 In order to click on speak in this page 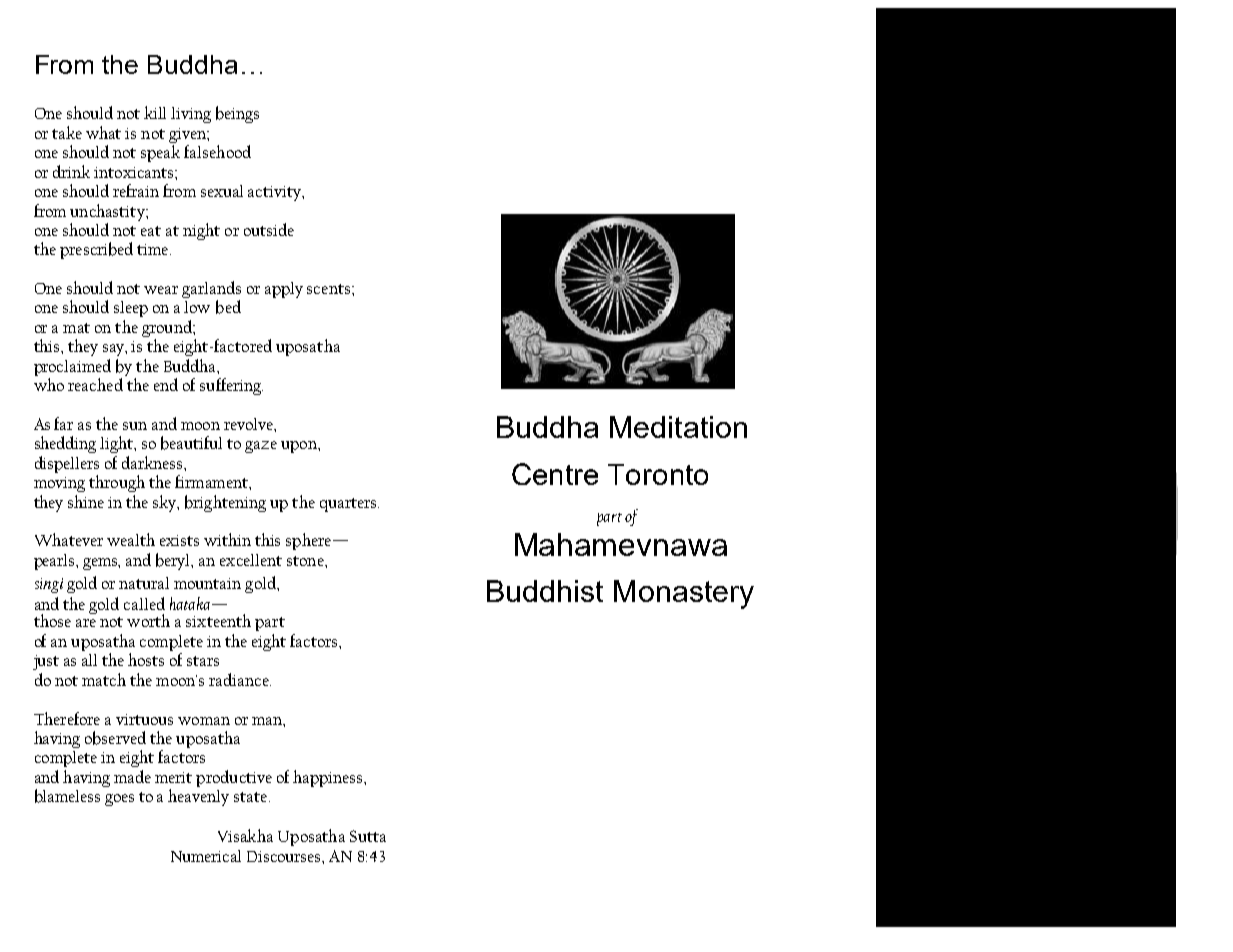, I will do `click(160, 153)`.
